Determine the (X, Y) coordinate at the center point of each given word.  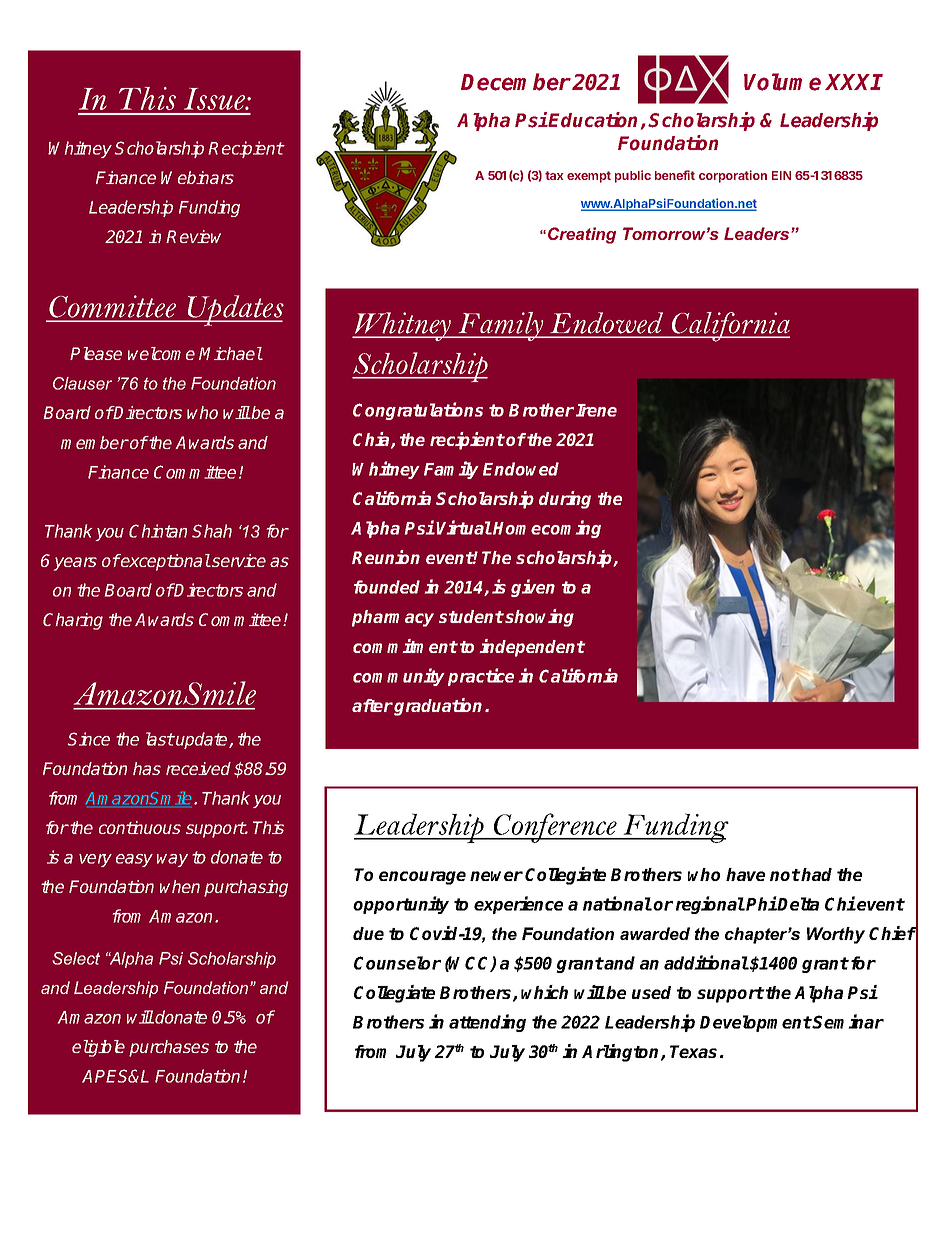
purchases (169, 1048)
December (516, 82)
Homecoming (547, 529)
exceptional (165, 562)
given (533, 588)
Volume (782, 82)
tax (554, 175)
